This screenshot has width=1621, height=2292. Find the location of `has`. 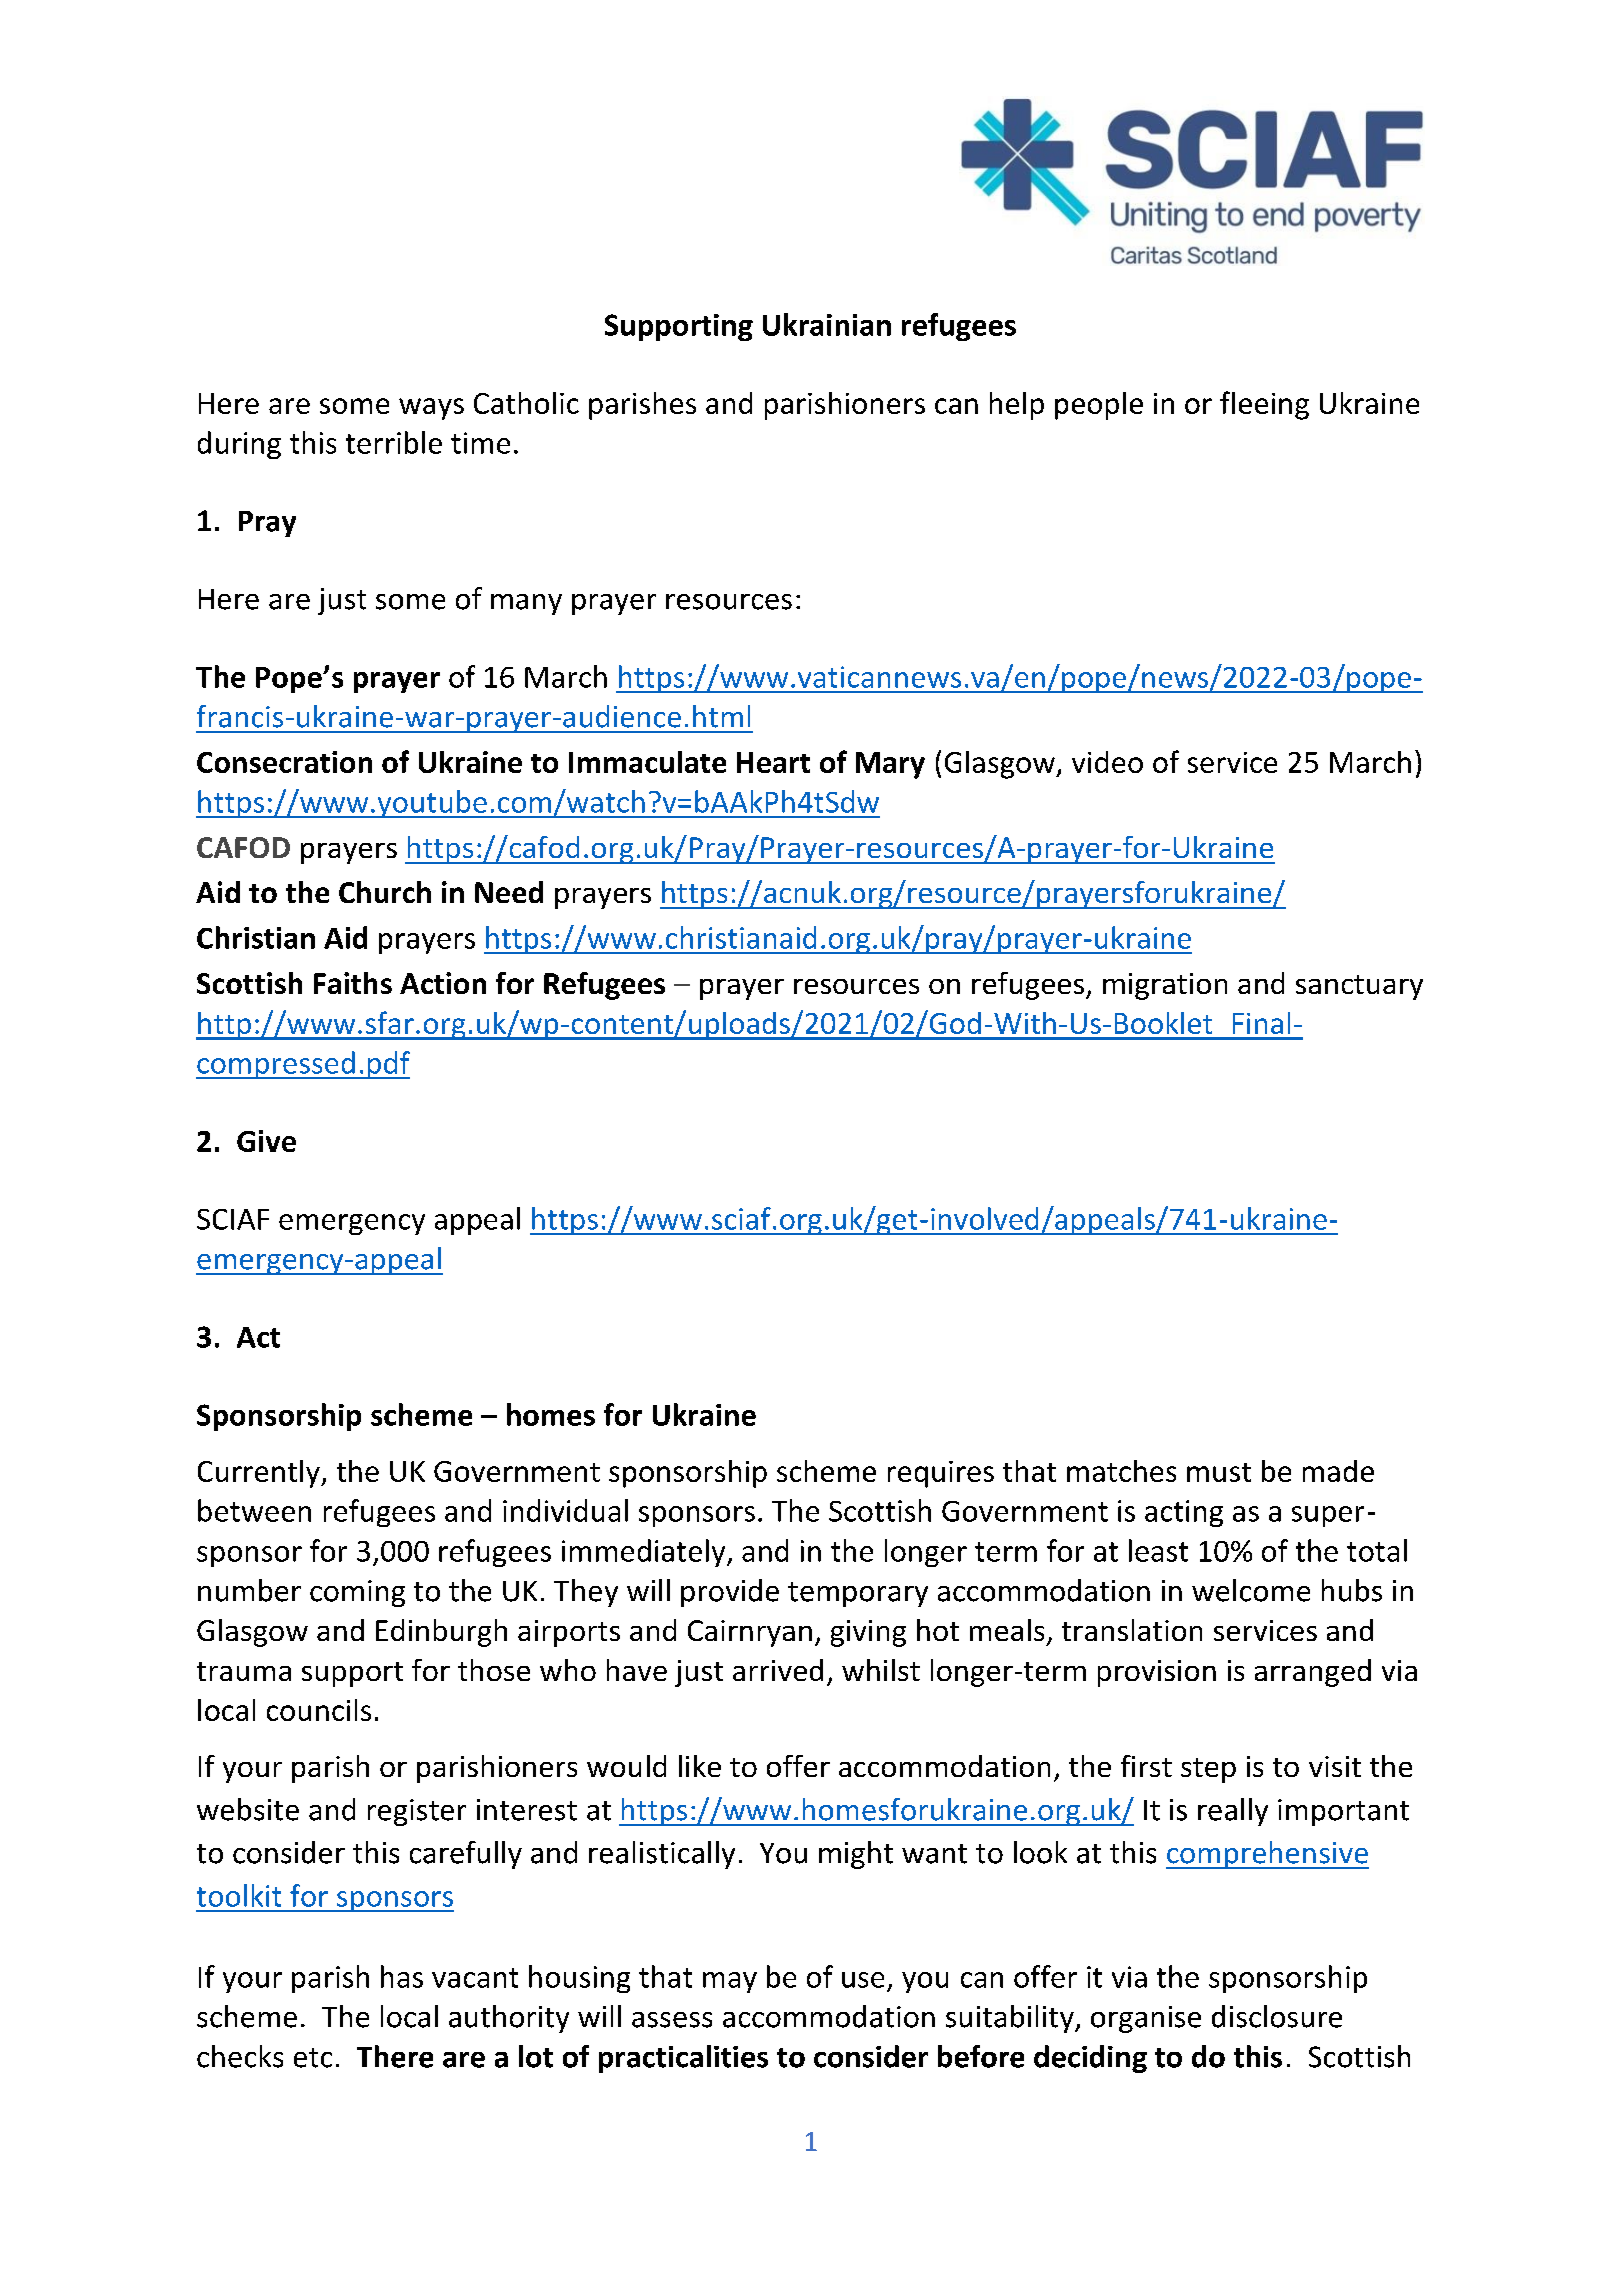

has is located at coordinates (402, 1976).
